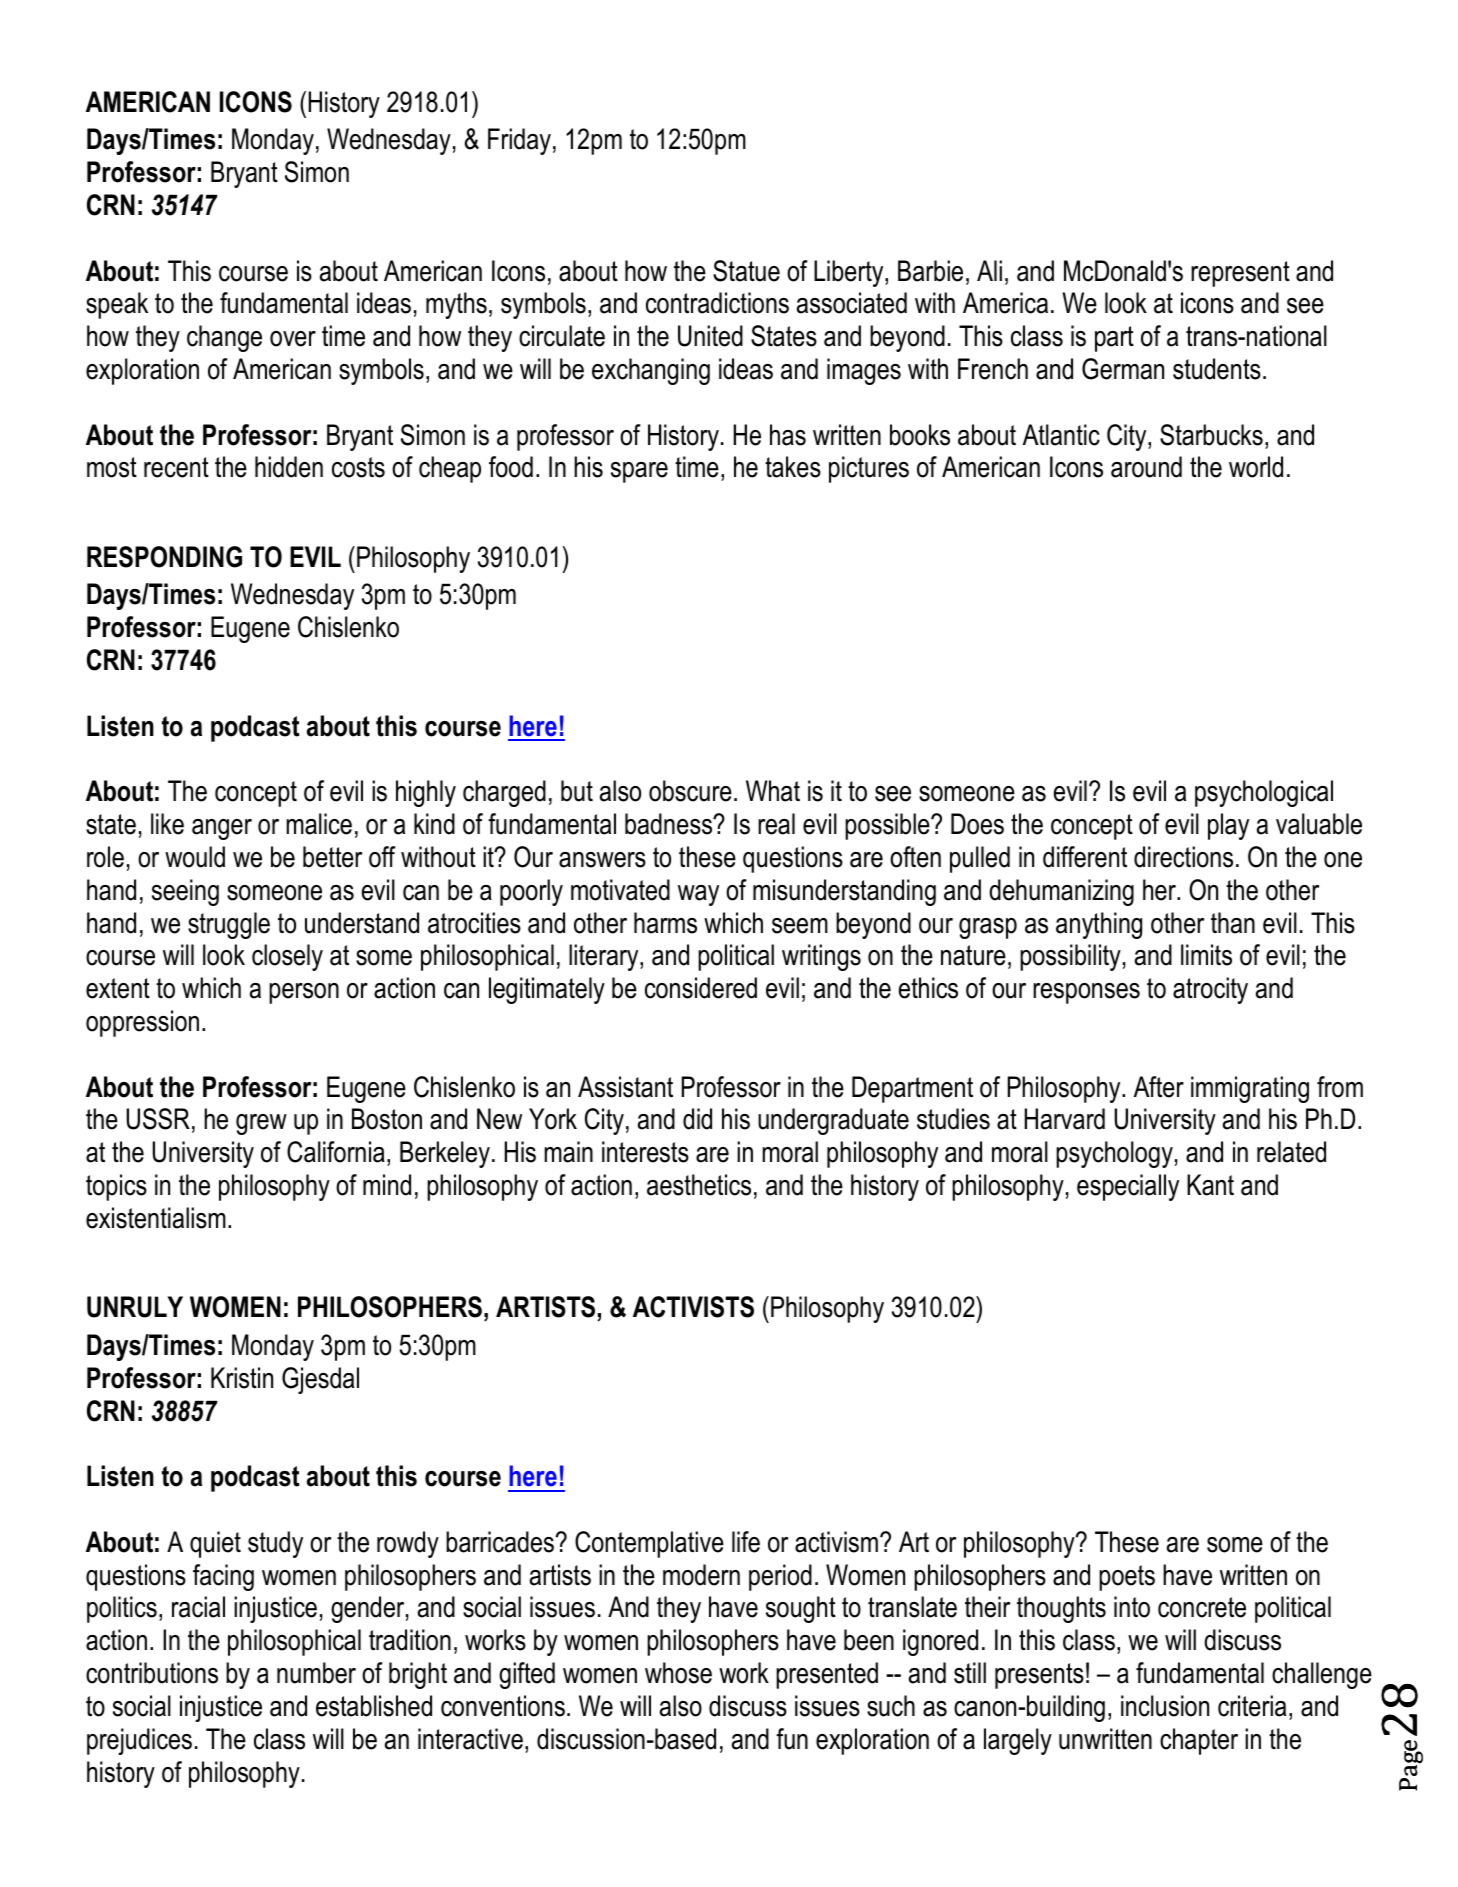  I want to click on Statue, so click(746, 271).
